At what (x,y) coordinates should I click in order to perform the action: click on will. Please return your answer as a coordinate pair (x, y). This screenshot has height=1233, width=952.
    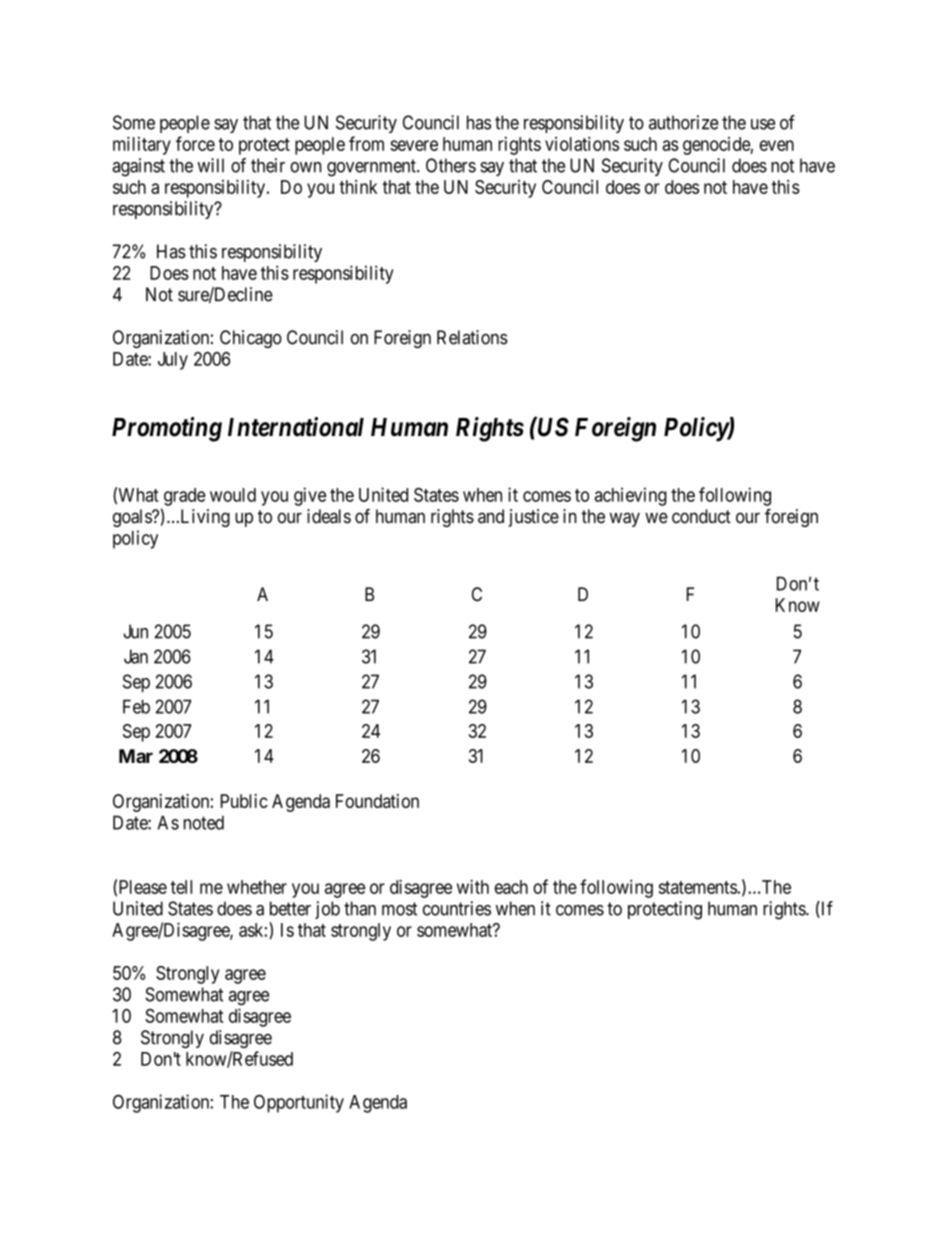
    Looking at the image, I should click on (210, 165).
